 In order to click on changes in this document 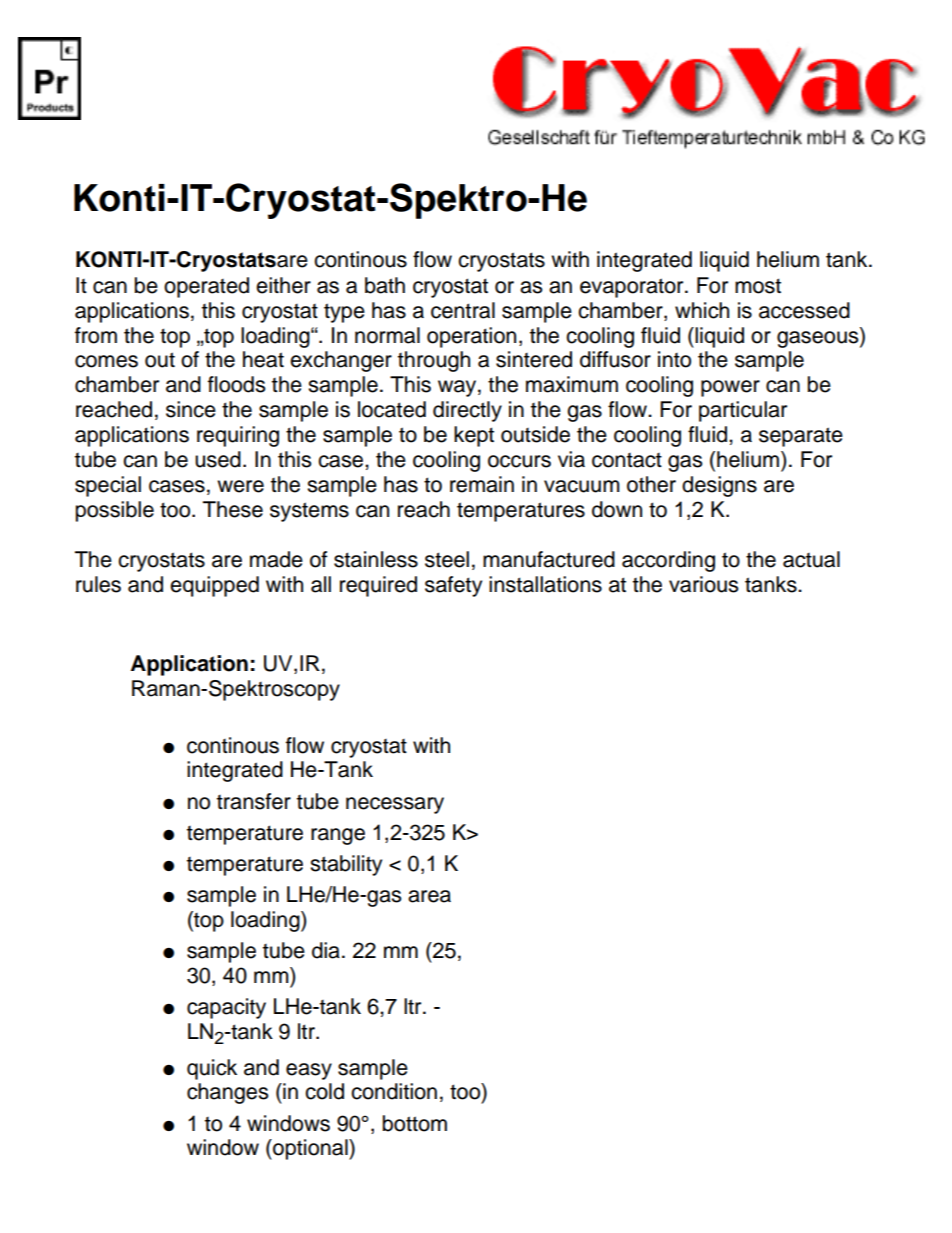, I will do `click(227, 1093)`.
